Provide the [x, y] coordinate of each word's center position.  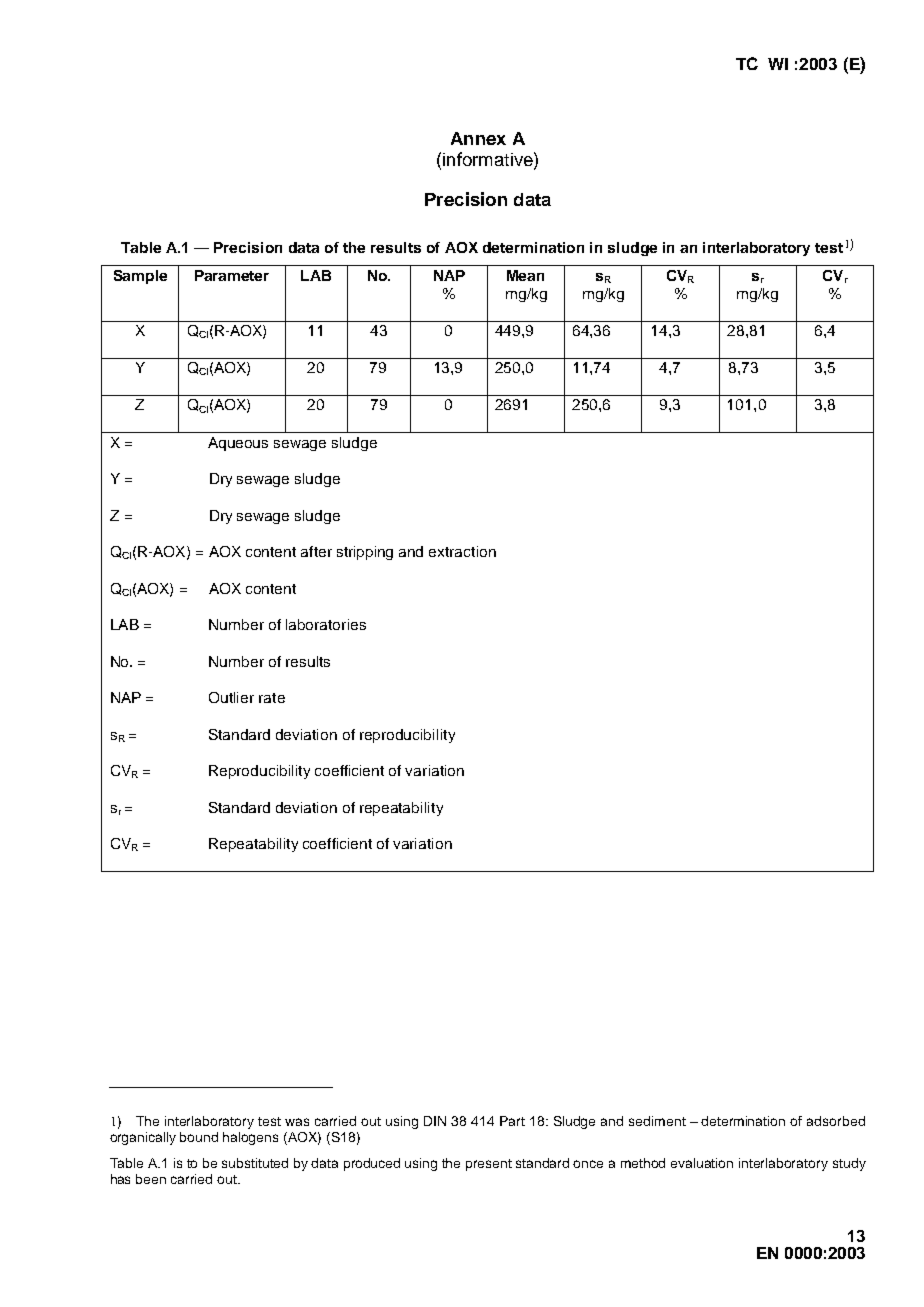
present [489, 1165]
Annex [478, 138]
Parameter [232, 275]
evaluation [702, 1163]
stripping [365, 553]
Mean [525, 275]
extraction [462, 551]
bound [199, 1137]
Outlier [231, 697]
